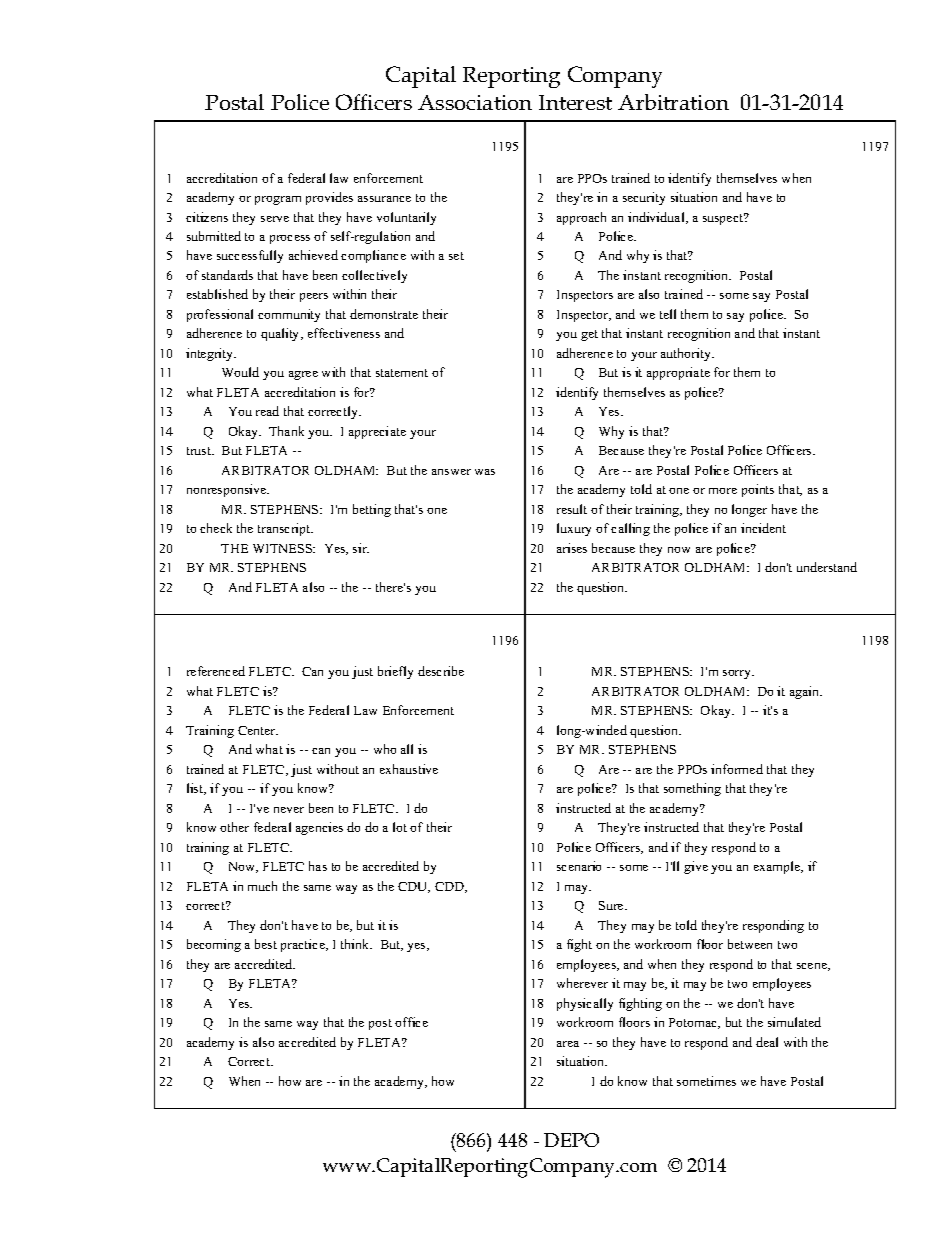  I want to click on deal, so click(767, 1042).
